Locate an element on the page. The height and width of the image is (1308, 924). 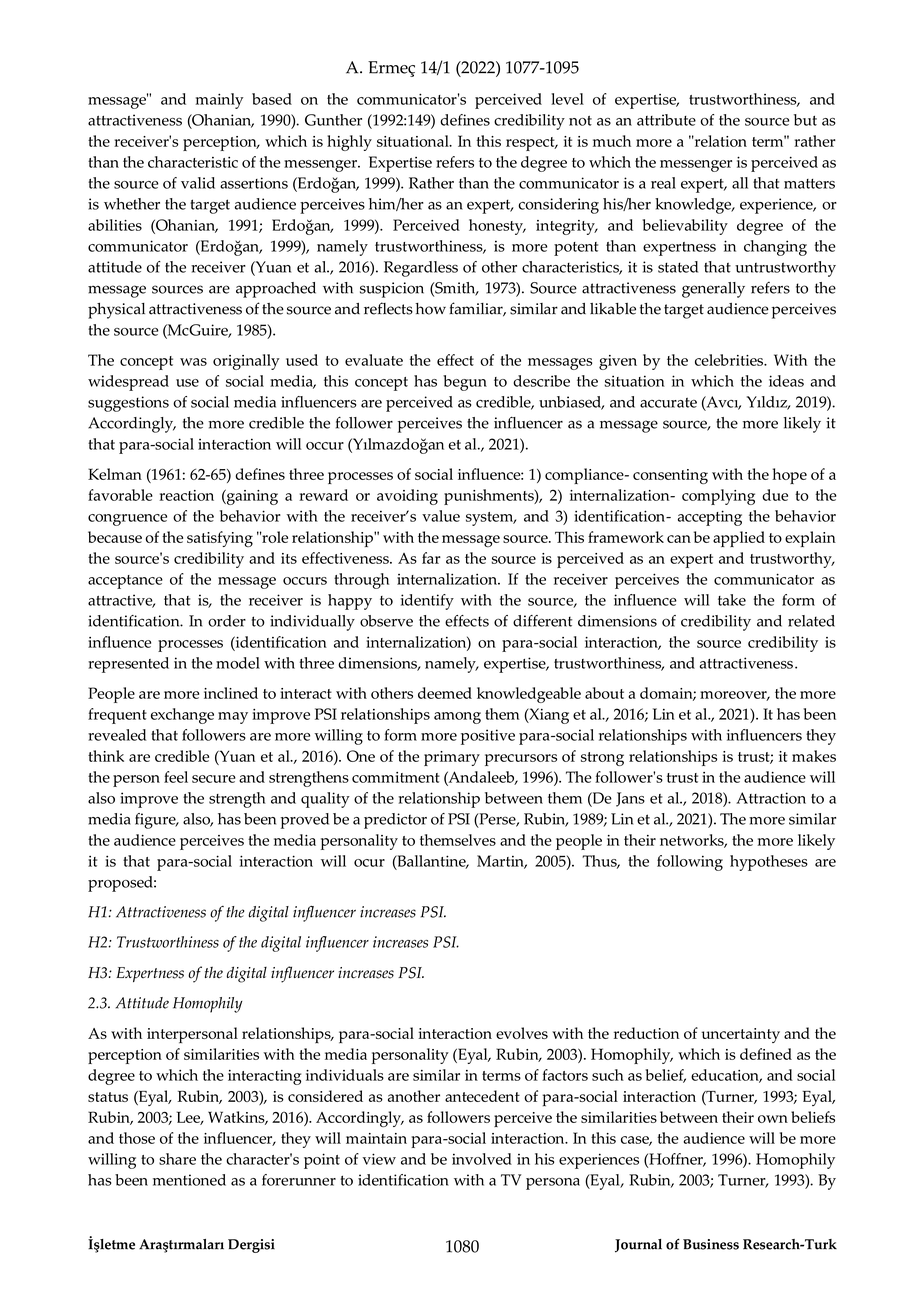
applied is located at coordinates (739, 539).
